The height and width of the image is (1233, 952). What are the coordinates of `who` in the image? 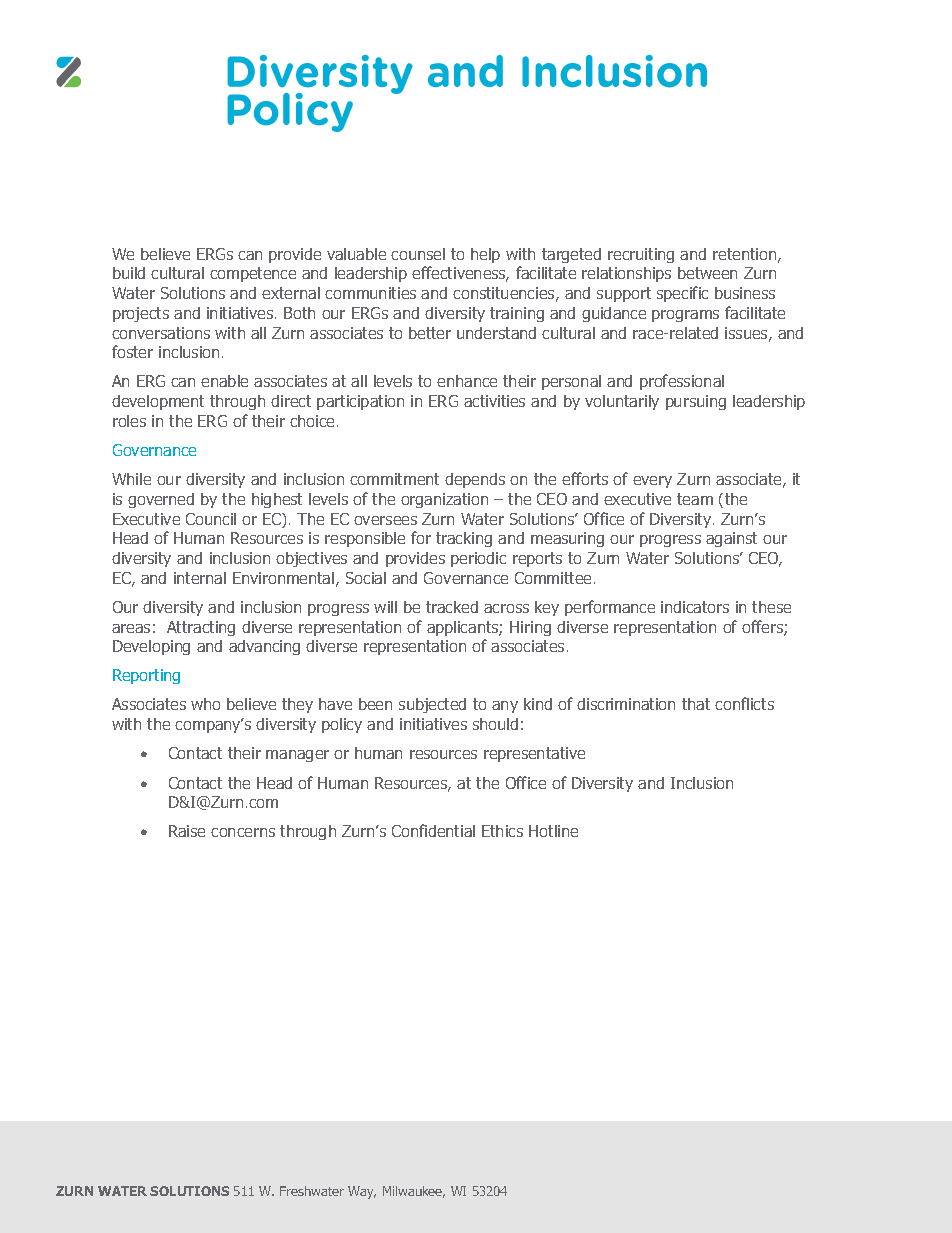 It's located at (205, 704).
